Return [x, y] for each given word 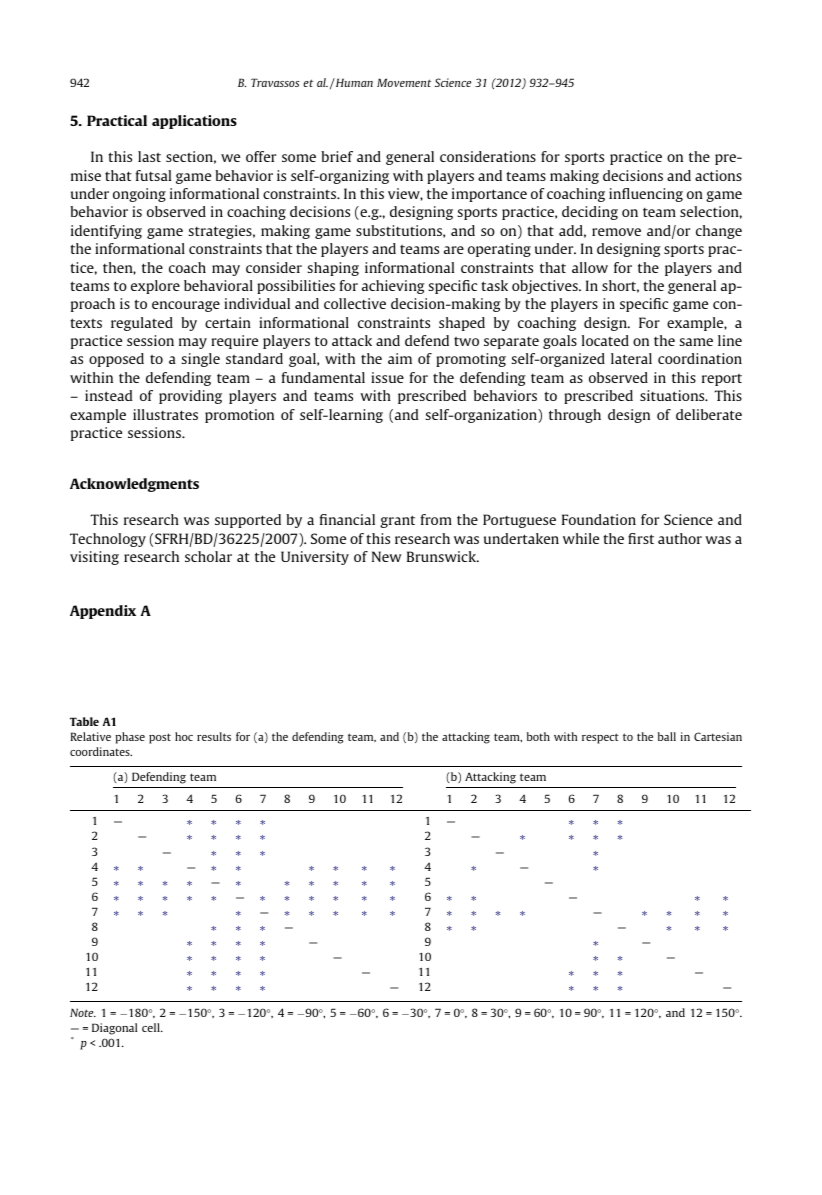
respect [600, 738]
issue [387, 377]
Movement [404, 82]
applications [194, 122]
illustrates [165, 414]
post [160, 738]
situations [673, 395]
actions [718, 175]
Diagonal [114, 1029]
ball [667, 736]
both [538, 736]
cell [152, 1027]
